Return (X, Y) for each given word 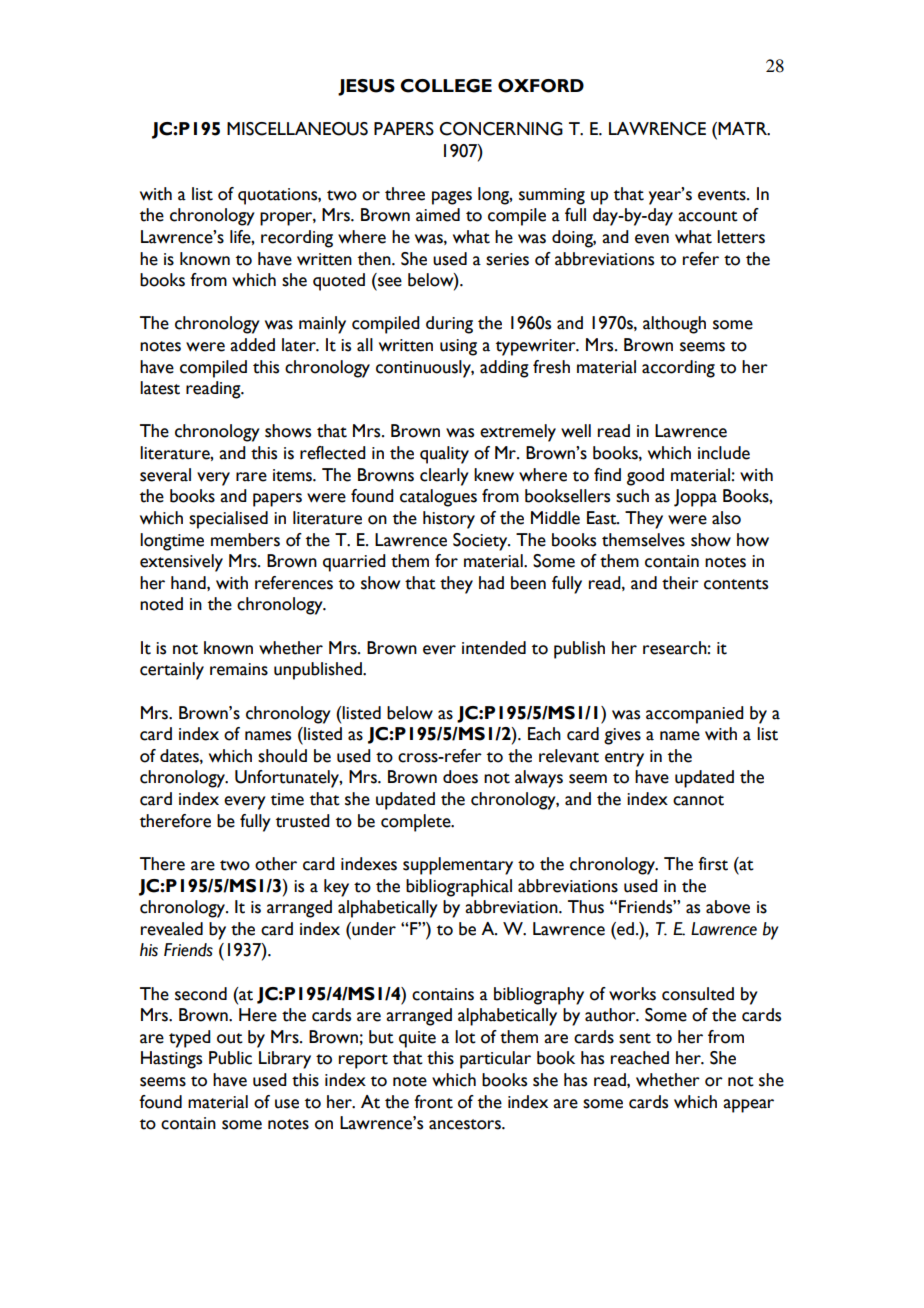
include (724, 453)
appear (748, 1106)
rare (251, 477)
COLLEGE (446, 86)
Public (230, 1058)
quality (444, 455)
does (460, 777)
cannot (698, 800)
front (433, 1102)
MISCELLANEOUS (297, 129)
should (282, 756)
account (708, 216)
